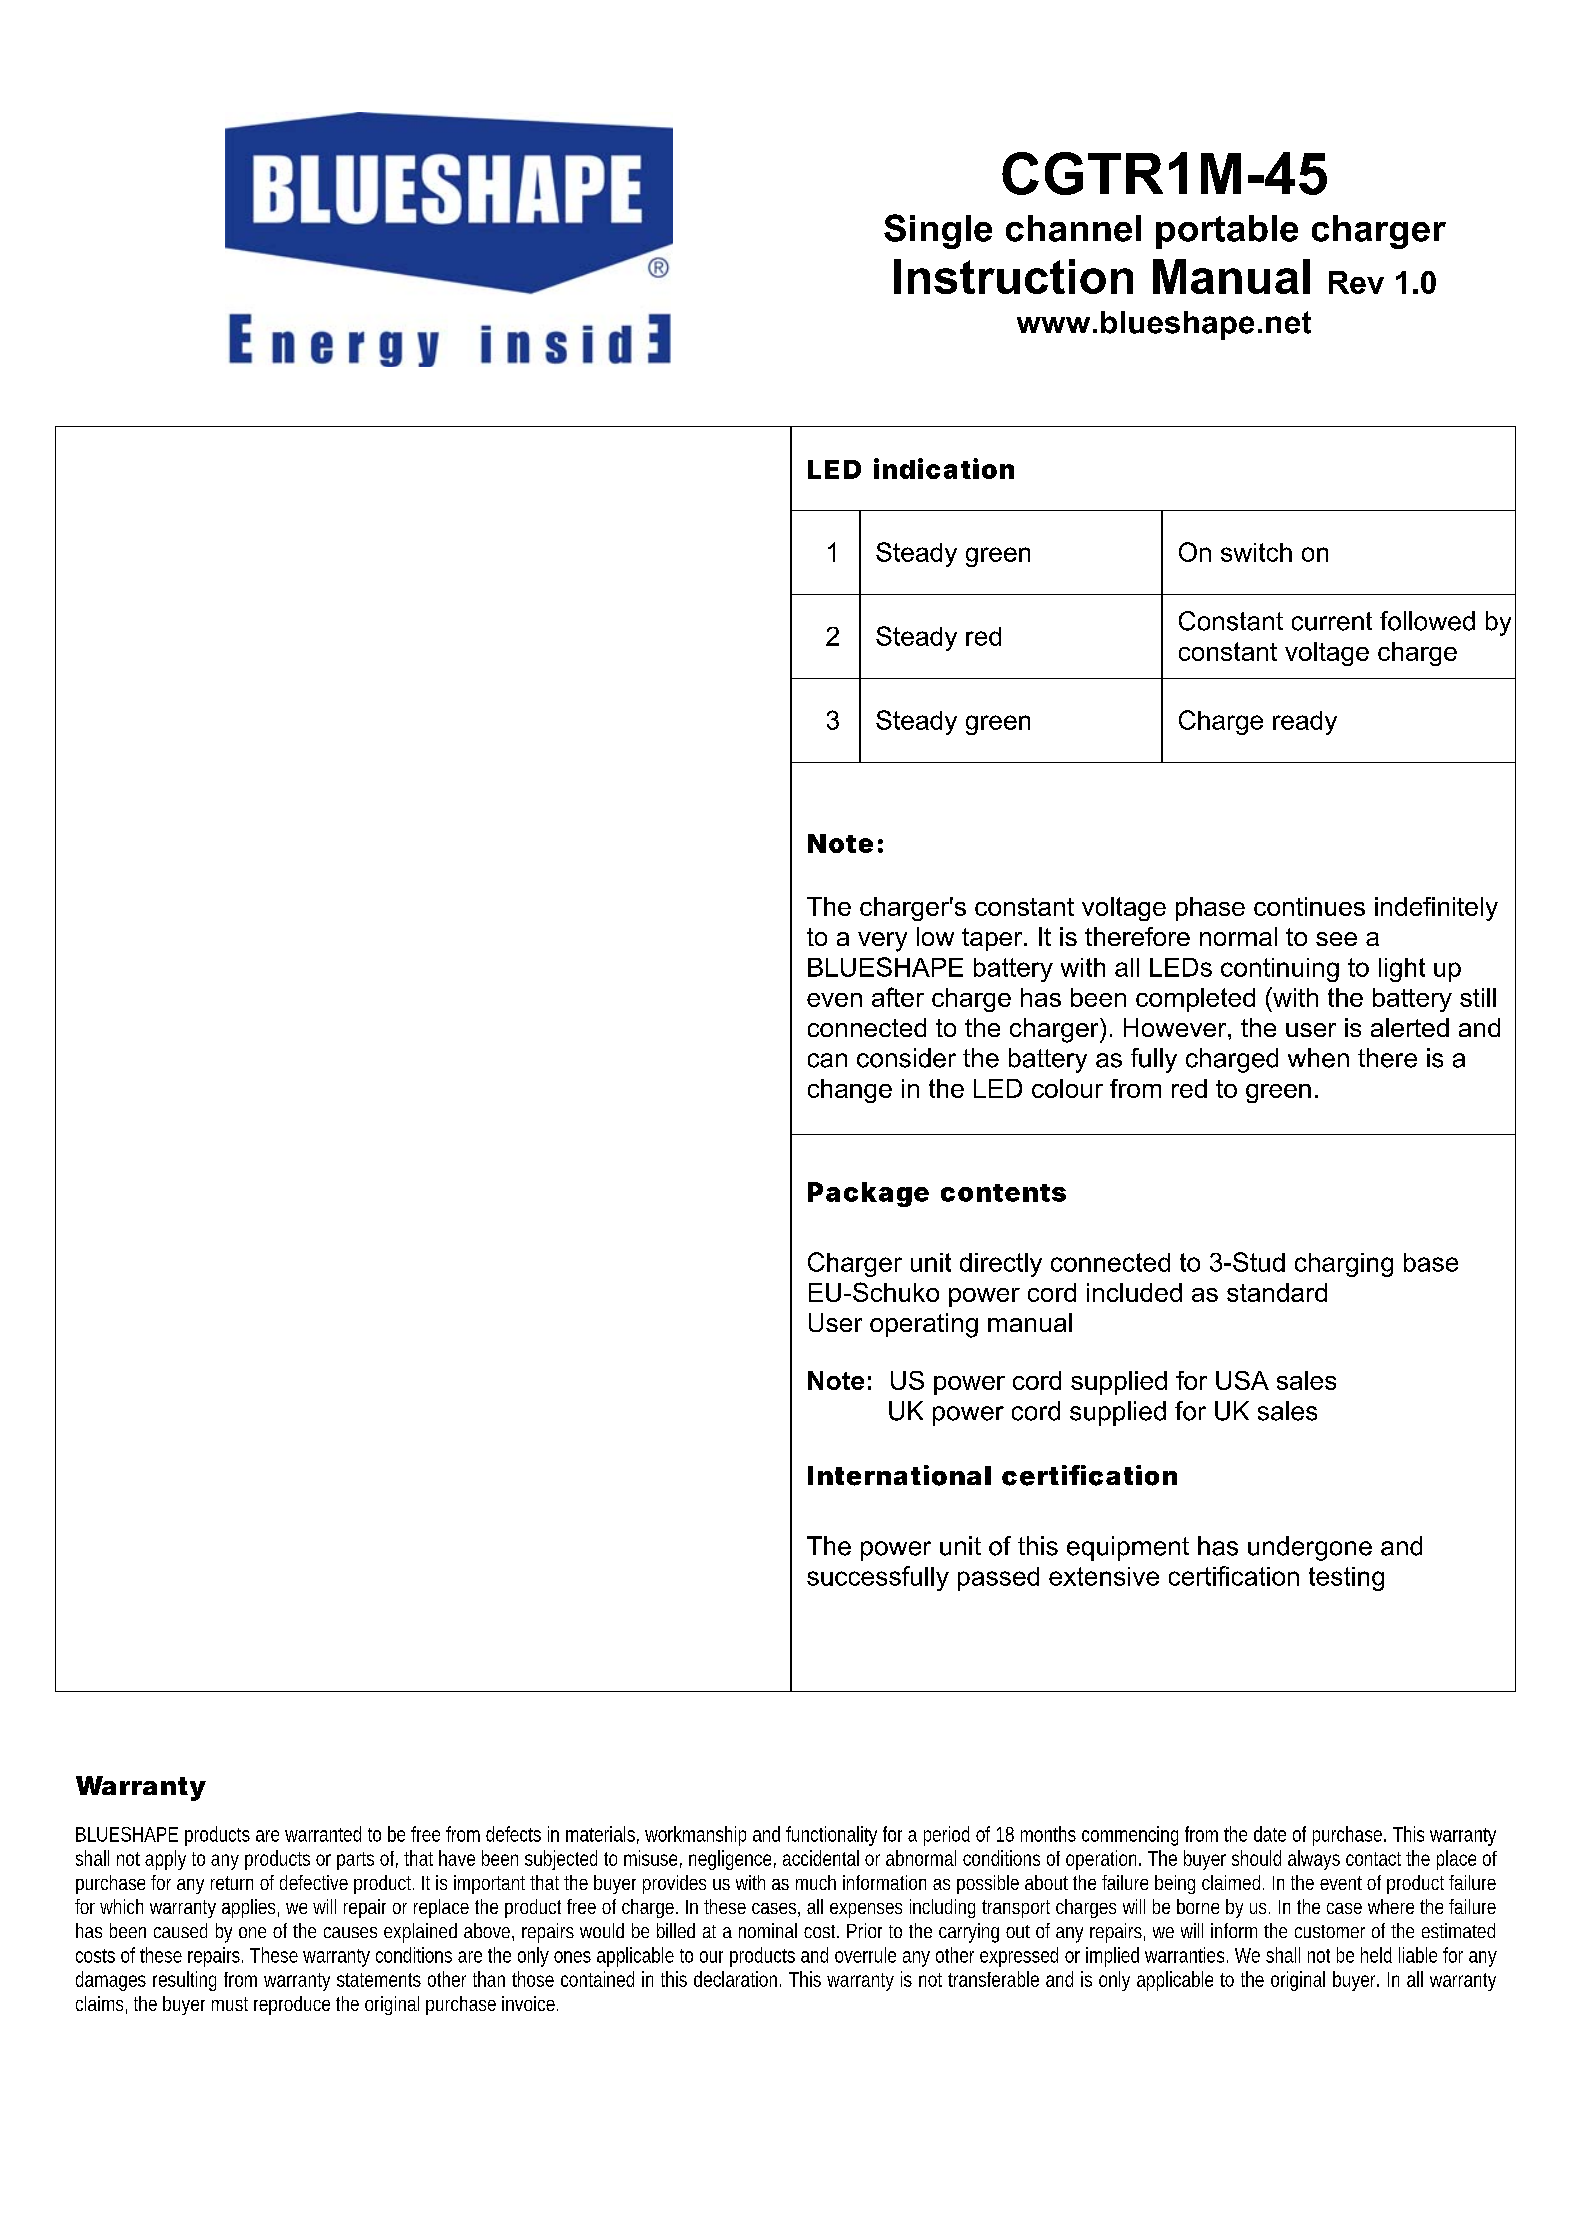 This screenshot has height=2222, width=1571. Describe the element at coordinates (938, 231) in the screenshot. I see `Single` at that location.
